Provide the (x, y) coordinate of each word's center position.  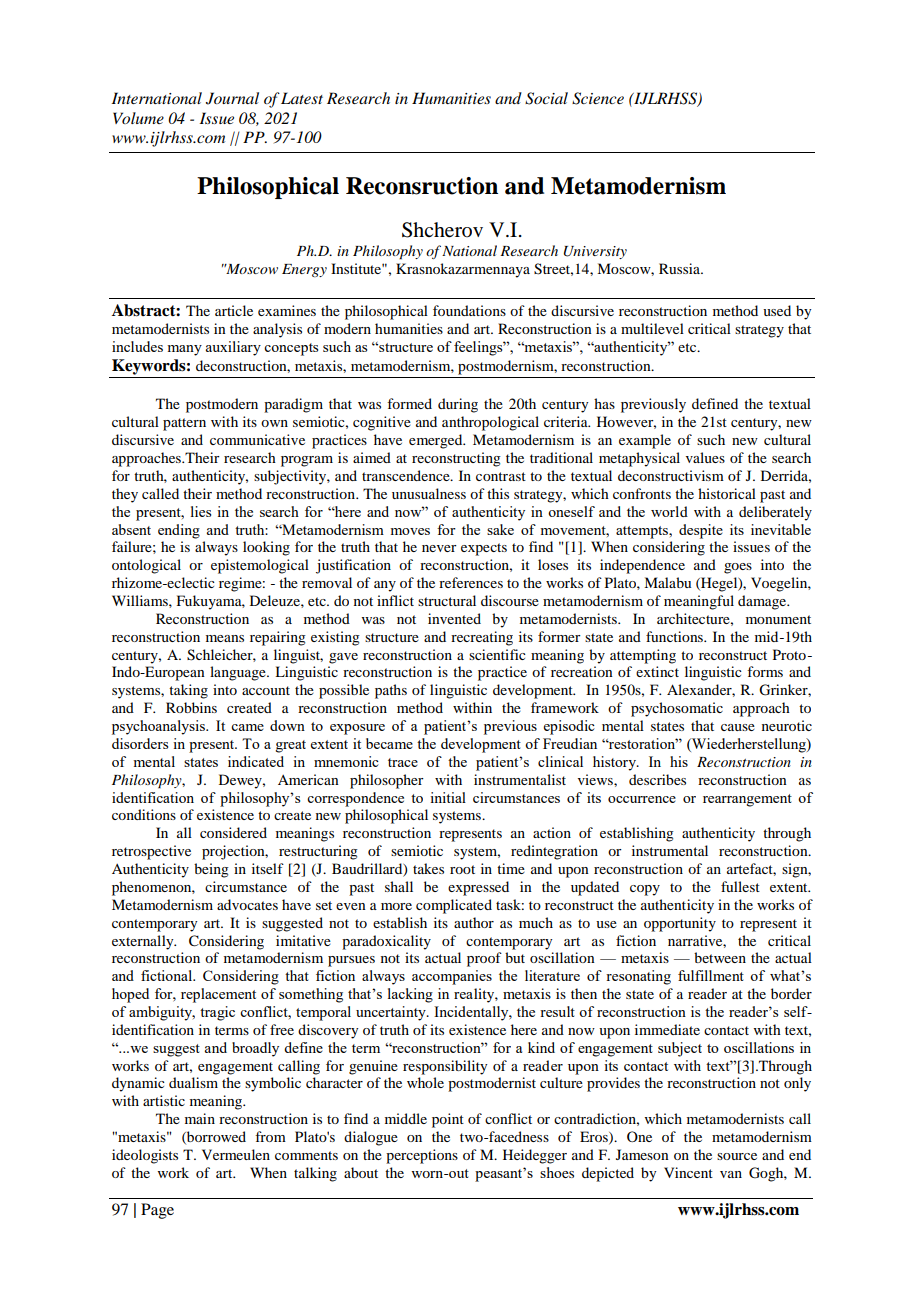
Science (598, 98)
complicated (454, 906)
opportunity (680, 924)
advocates (247, 904)
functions (675, 636)
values (705, 457)
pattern (184, 424)
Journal (232, 98)
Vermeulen (236, 1154)
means (225, 638)
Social (546, 98)
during (458, 405)
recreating (482, 638)
